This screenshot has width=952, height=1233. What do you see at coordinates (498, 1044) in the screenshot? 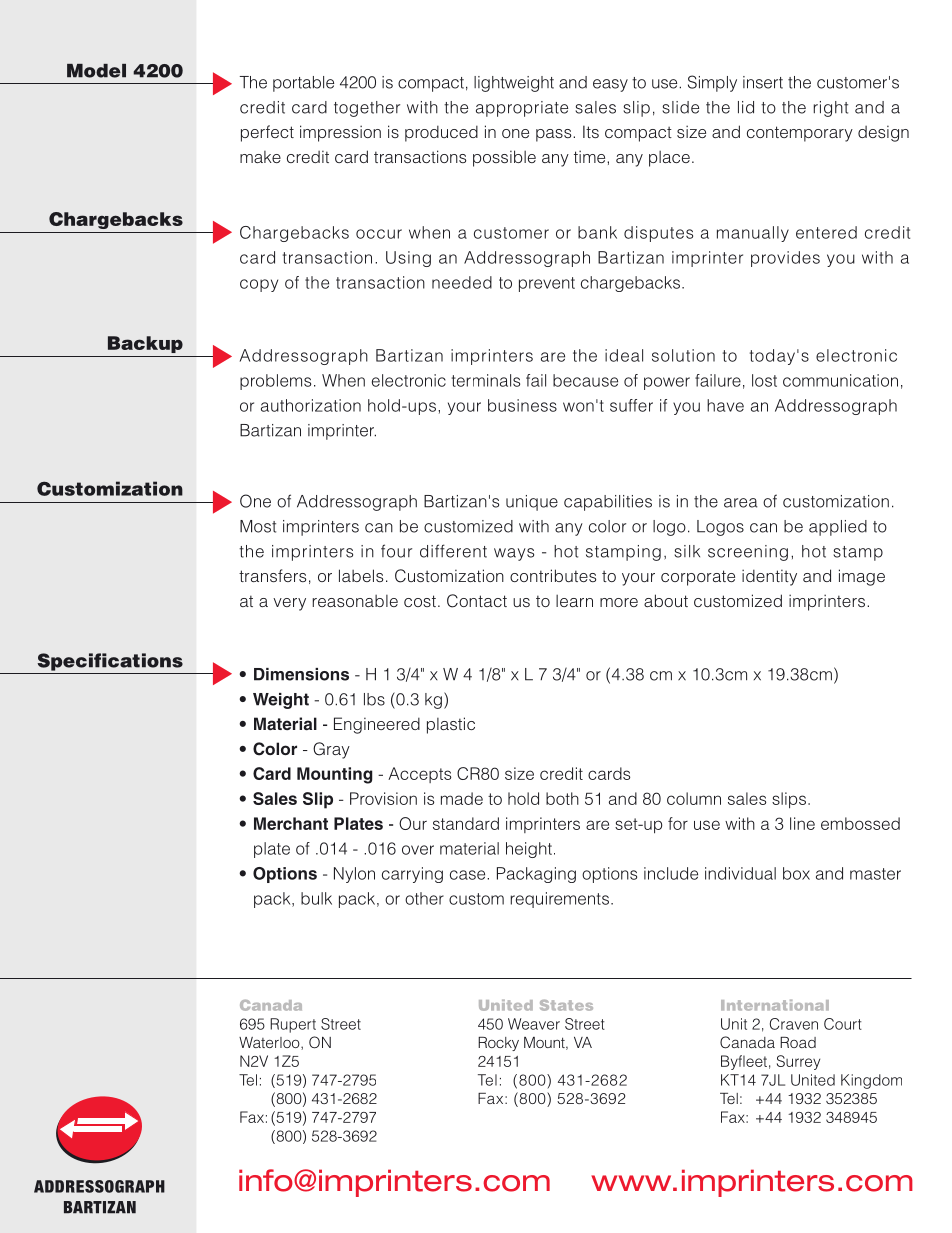
I see `Rocky` at bounding box center [498, 1044].
